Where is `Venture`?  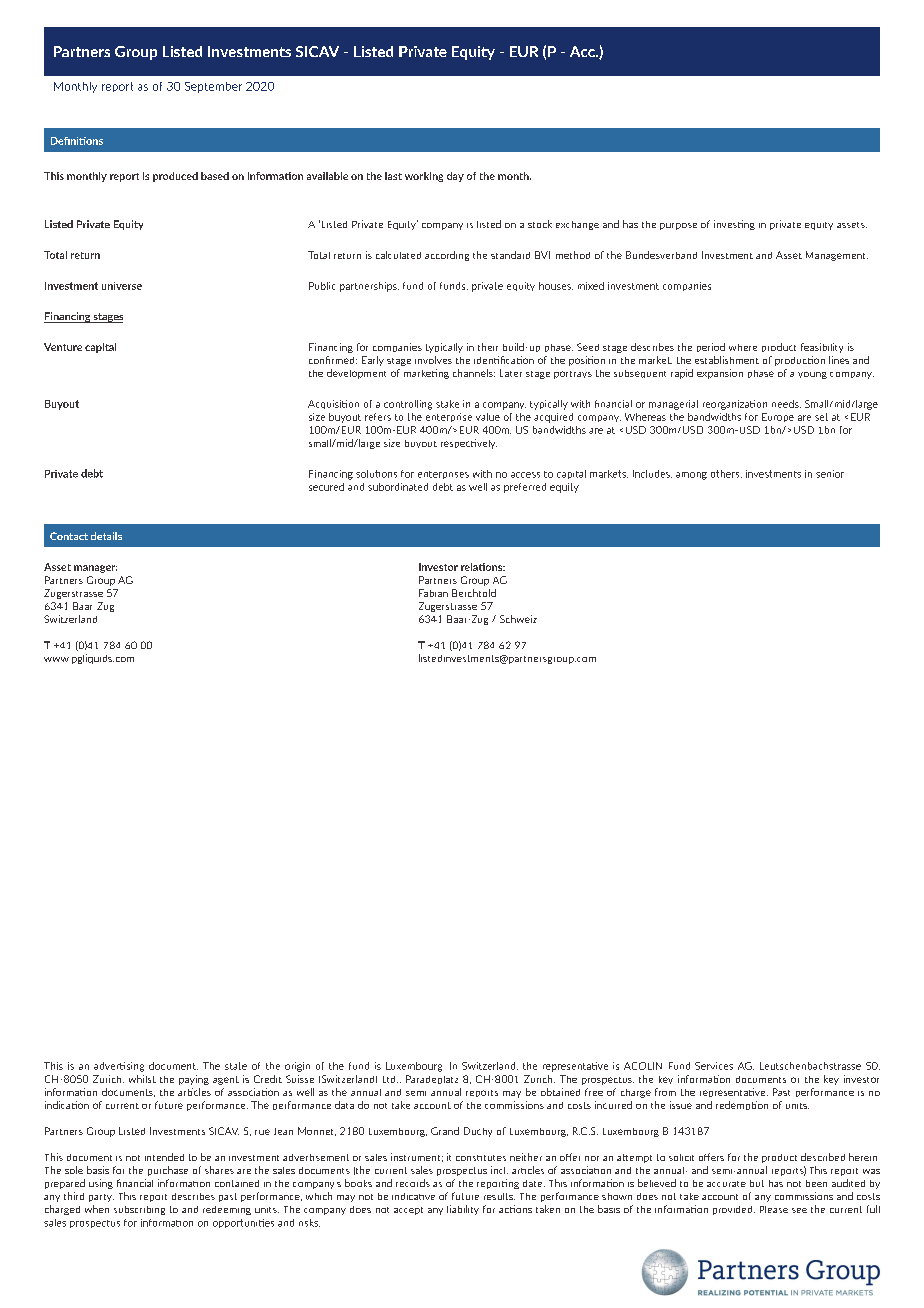
Venture is located at coordinates (63, 347).
